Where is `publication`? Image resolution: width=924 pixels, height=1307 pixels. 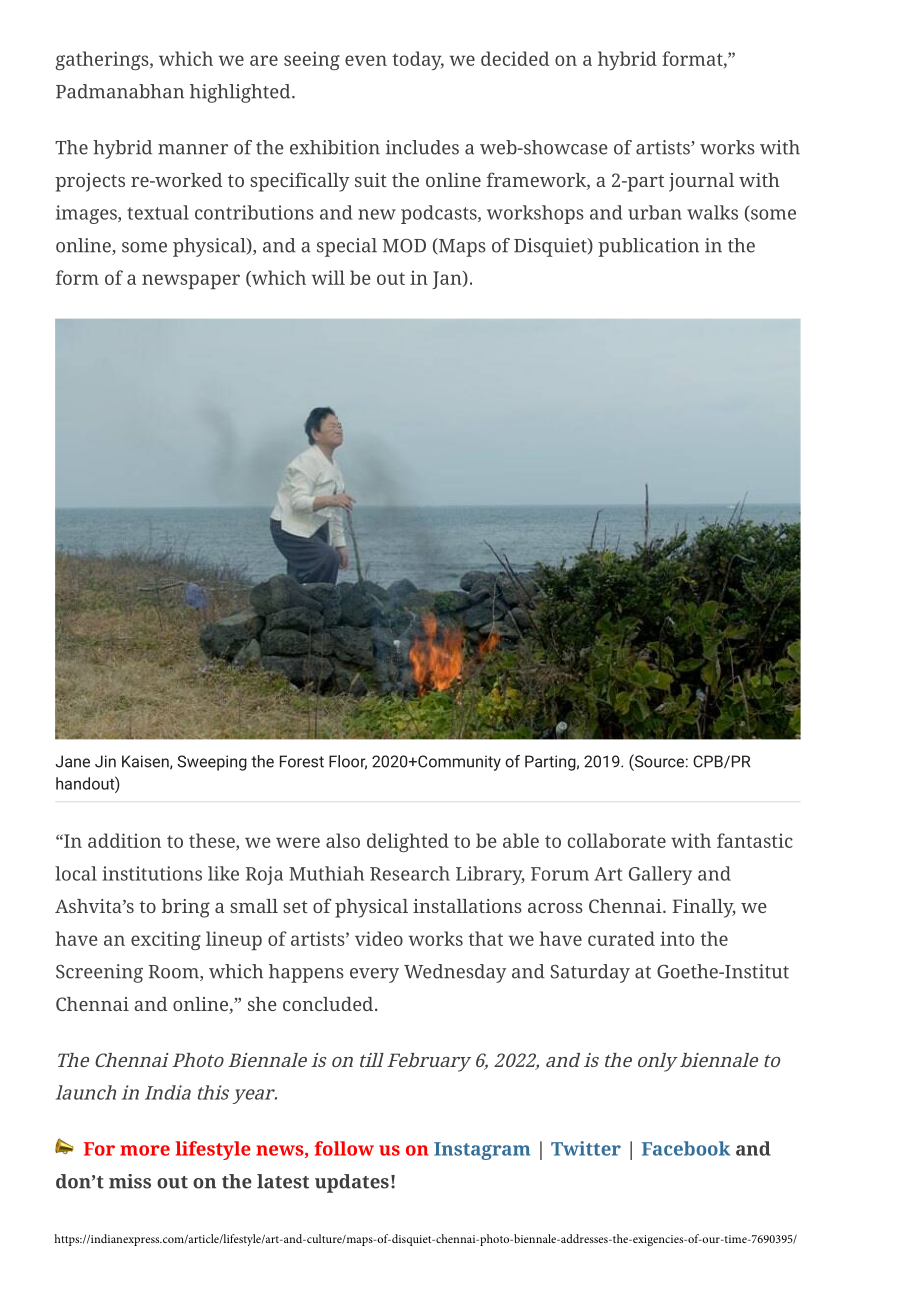
publication is located at coordinates (648, 247).
